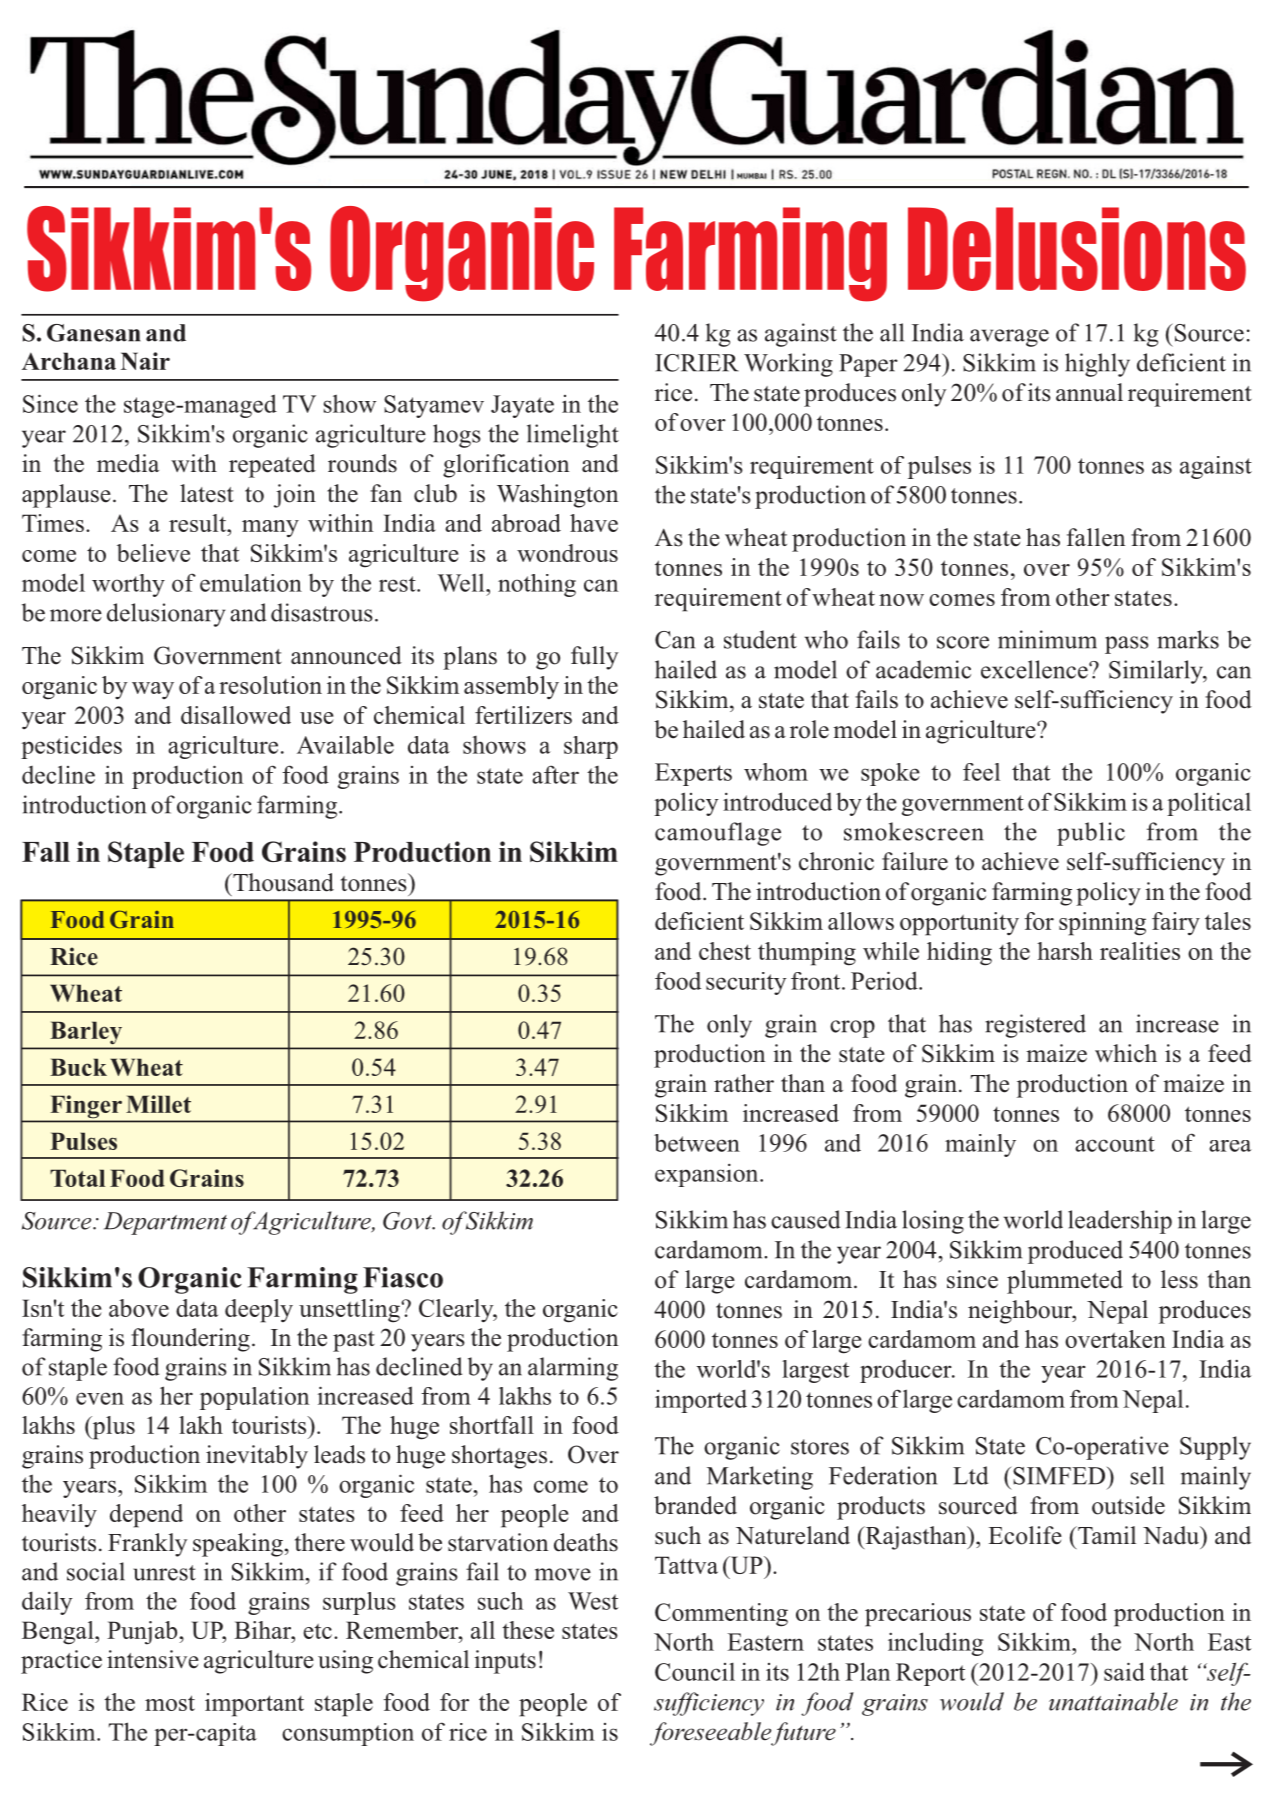 The width and height of the page is (1273, 1801). I want to click on Council, so click(695, 1671).
